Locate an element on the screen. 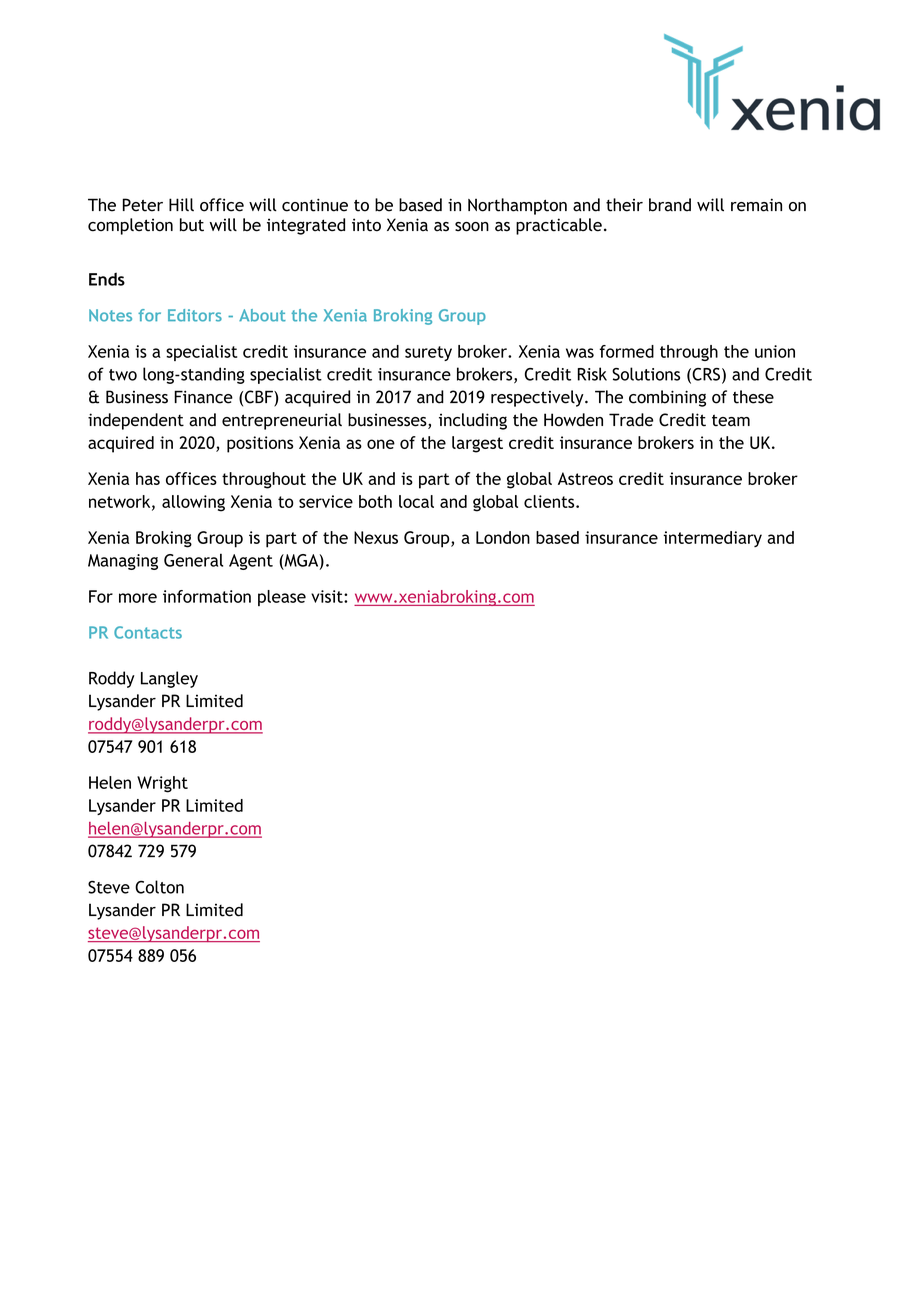 Image resolution: width=924 pixels, height=1308 pixels. but is located at coordinates (192, 225).
